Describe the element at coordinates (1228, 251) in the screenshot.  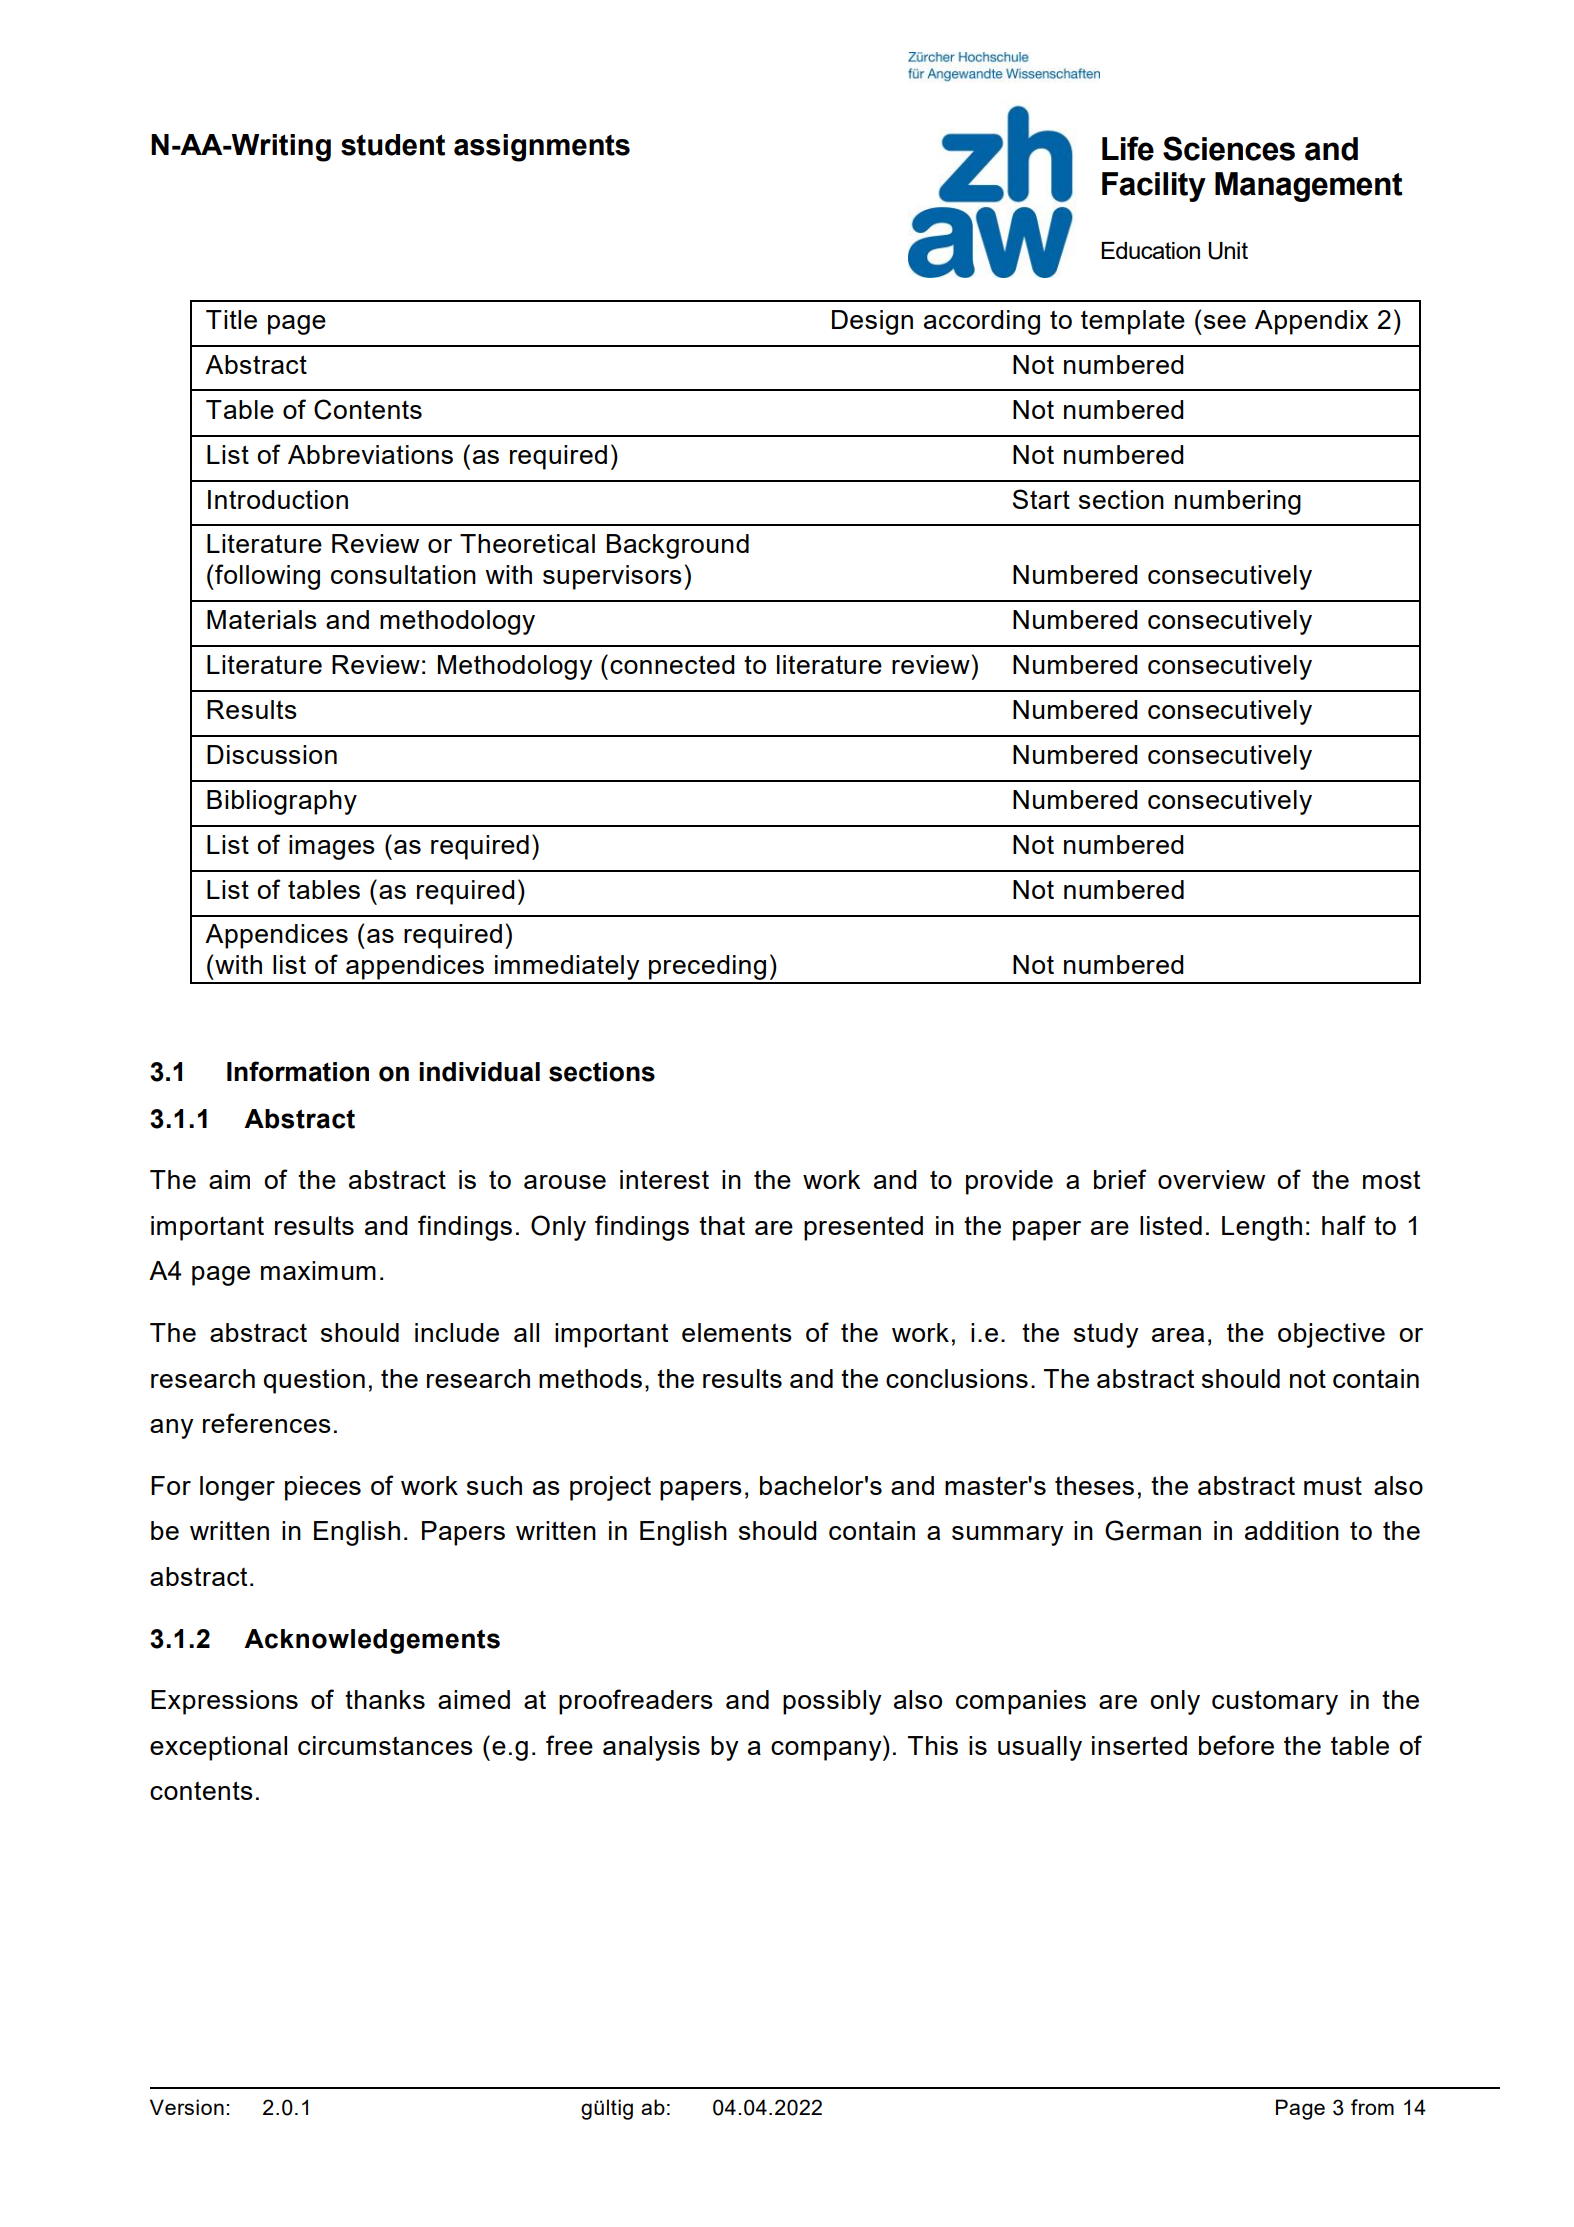
I see `Unit` at that location.
